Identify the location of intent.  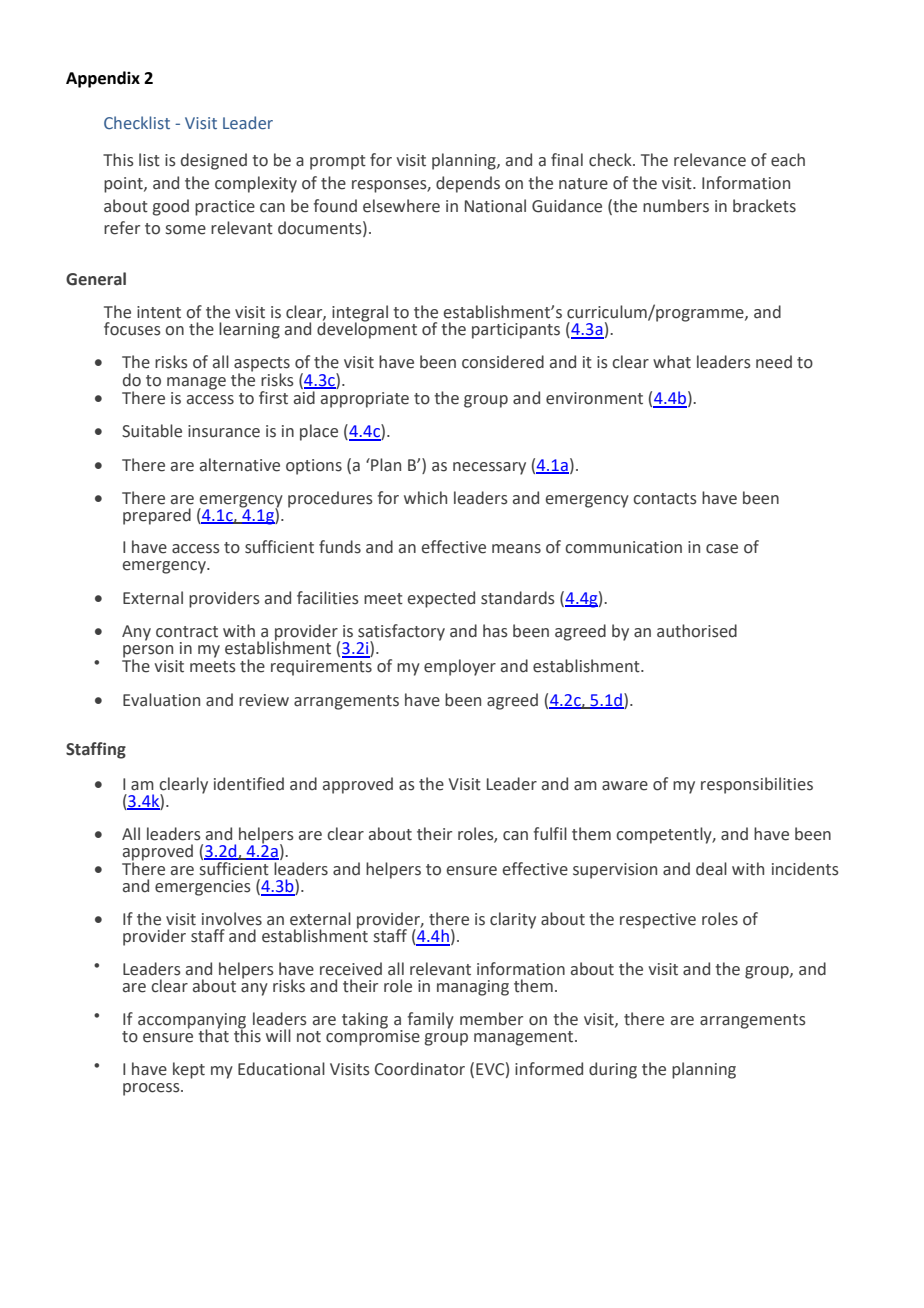
(159, 312).
